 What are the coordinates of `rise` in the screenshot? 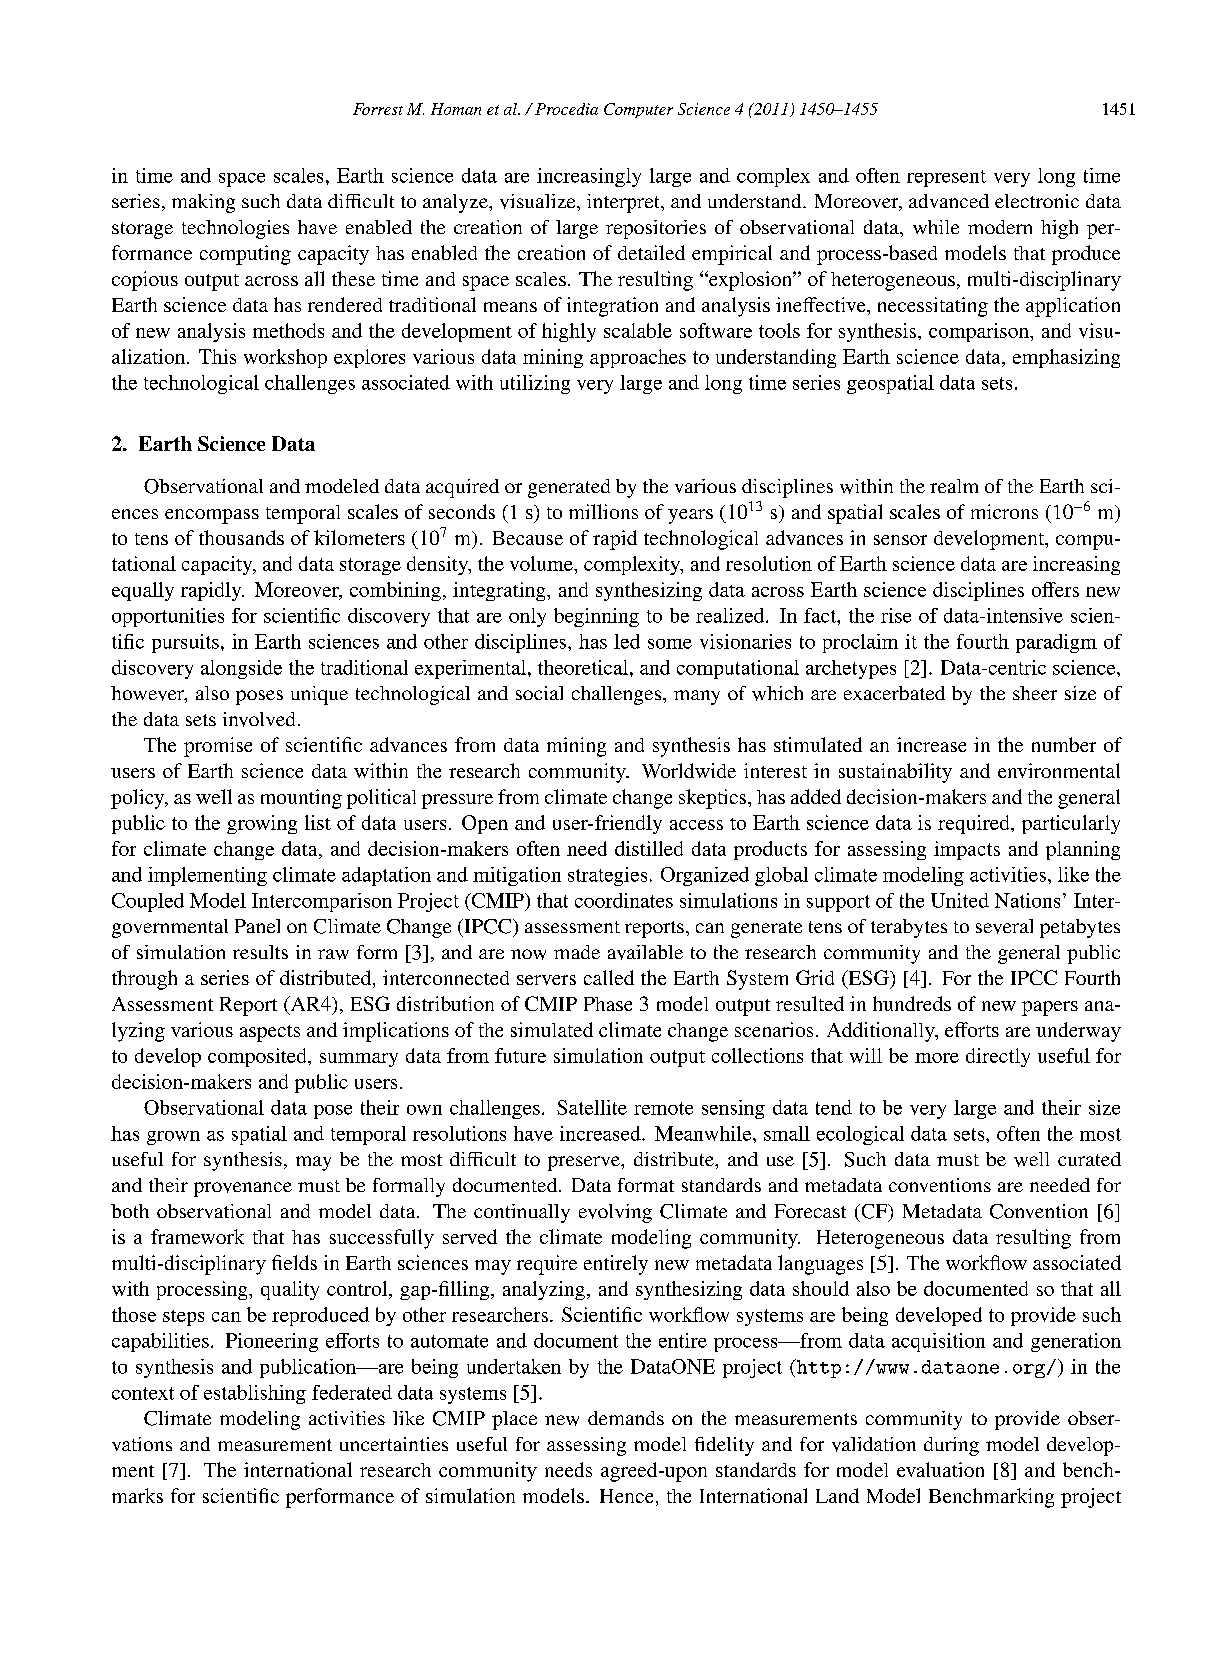 It's located at (896, 615).
